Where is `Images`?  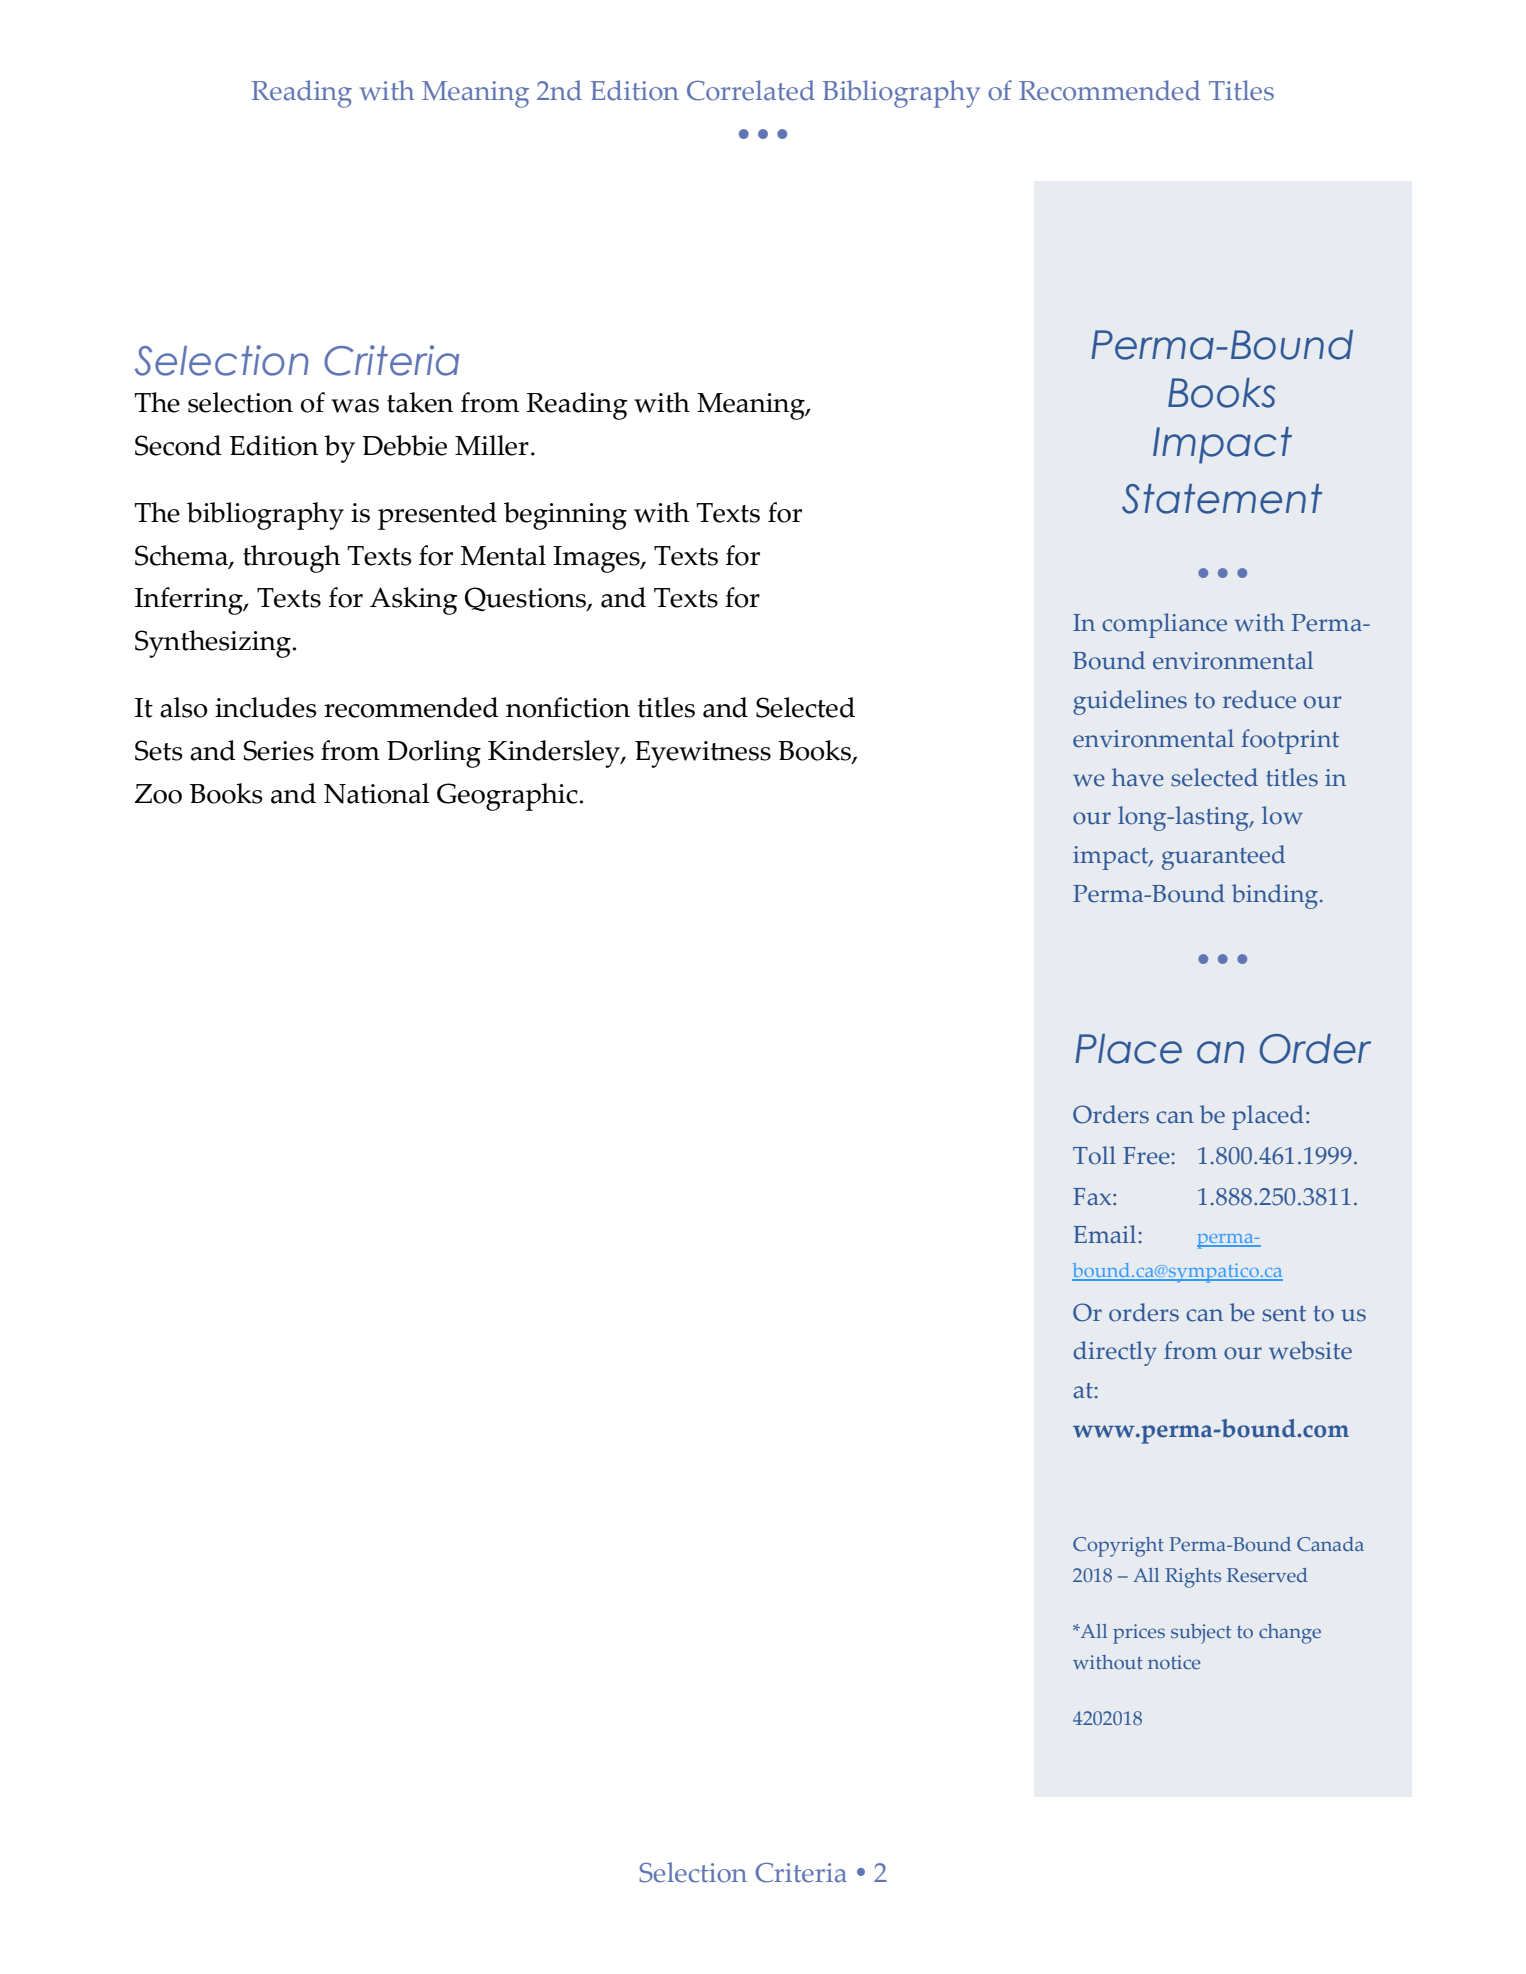
Images is located at coordinates (597, 559).
